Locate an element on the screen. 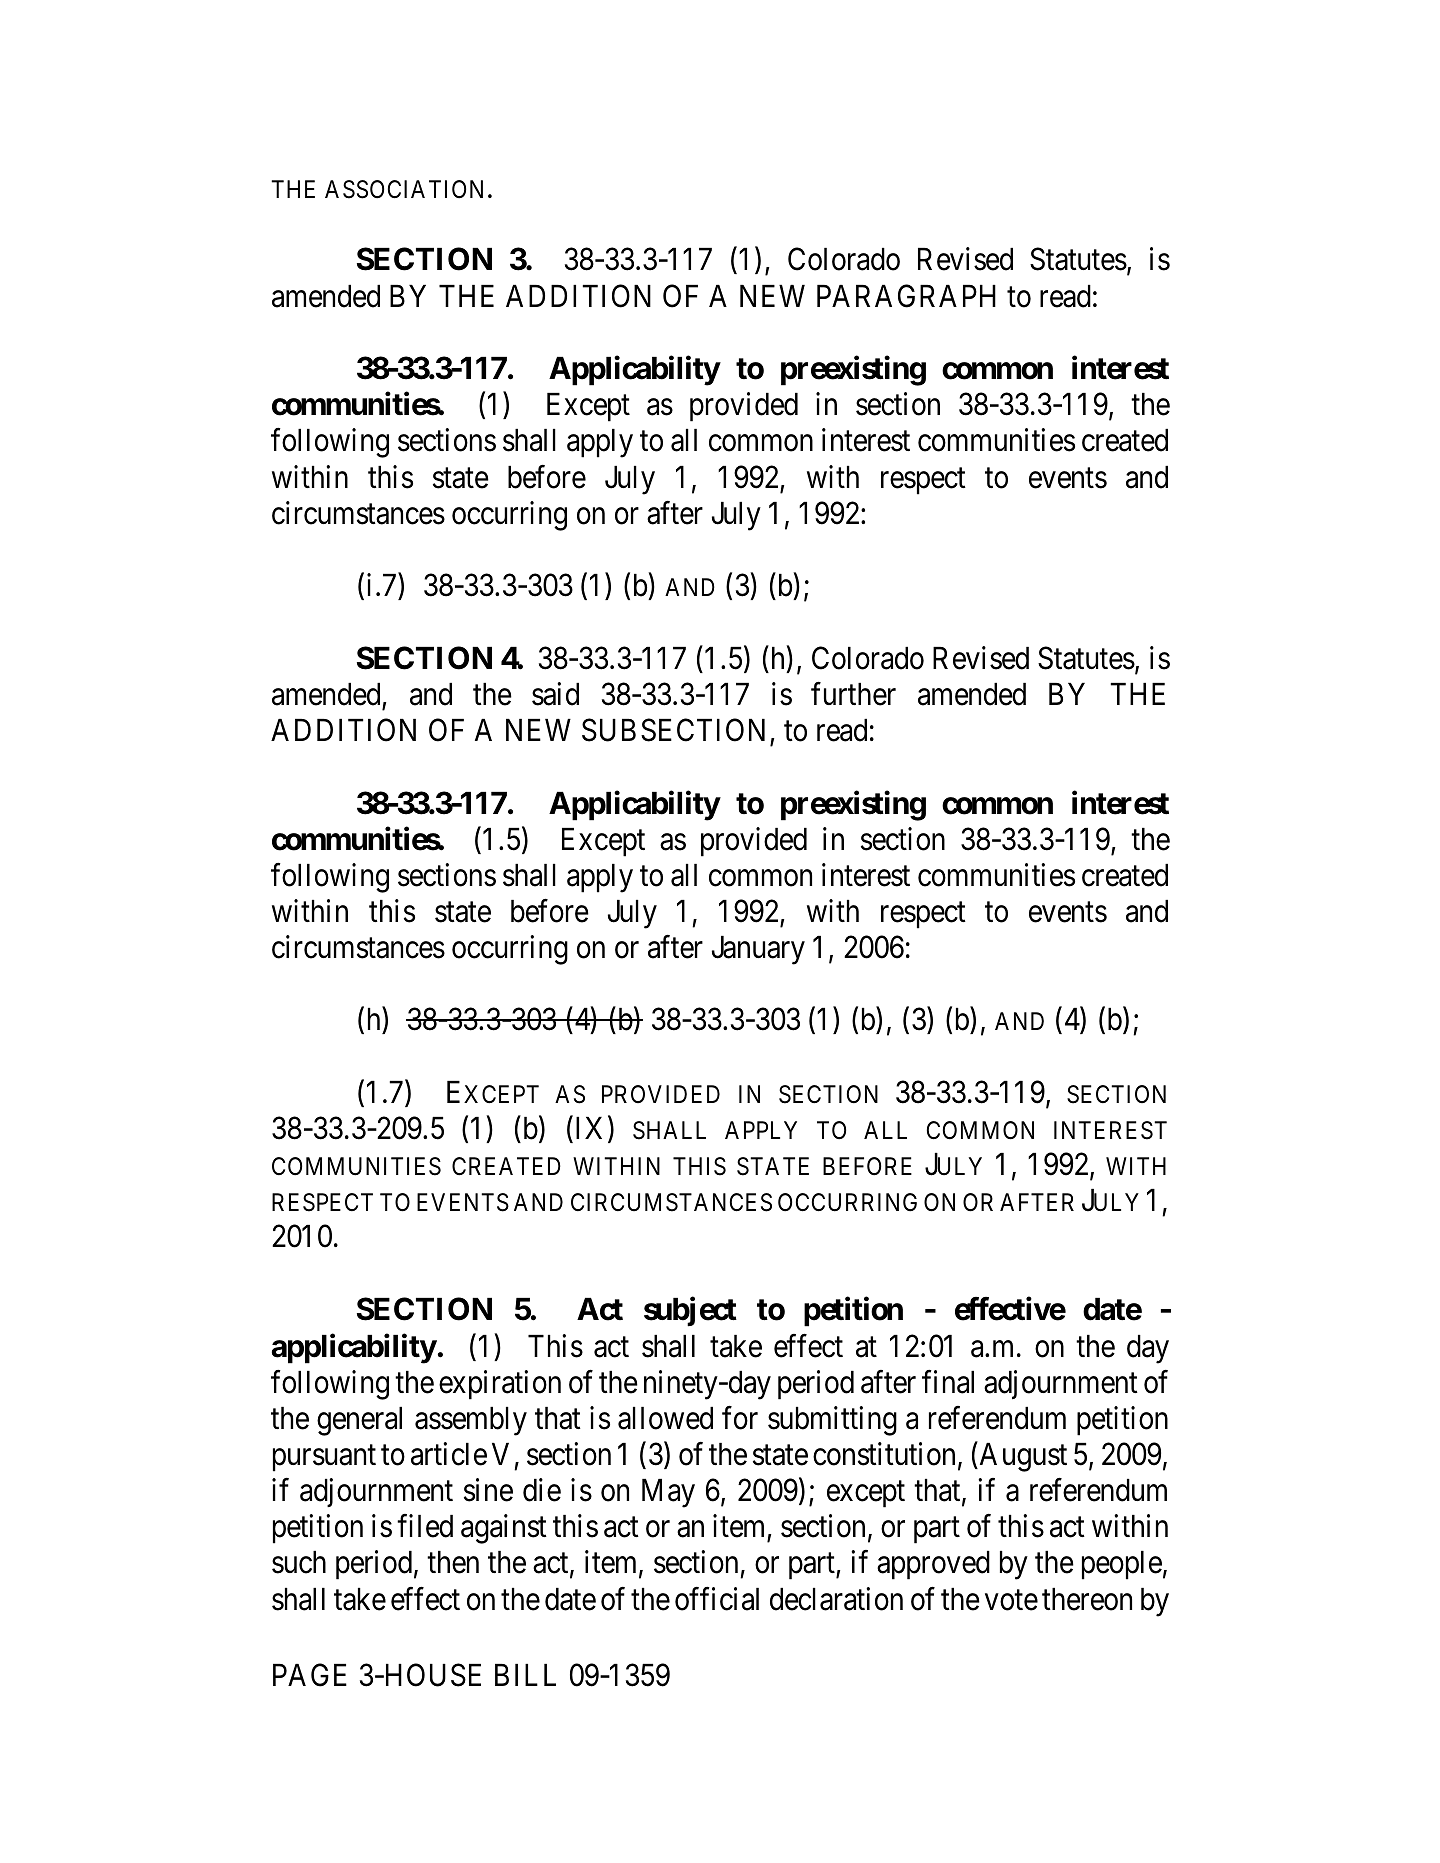 Image resolution: width=1440 pixels, height=1863 pixels. assembly is located at coordinates (471, 1421).
